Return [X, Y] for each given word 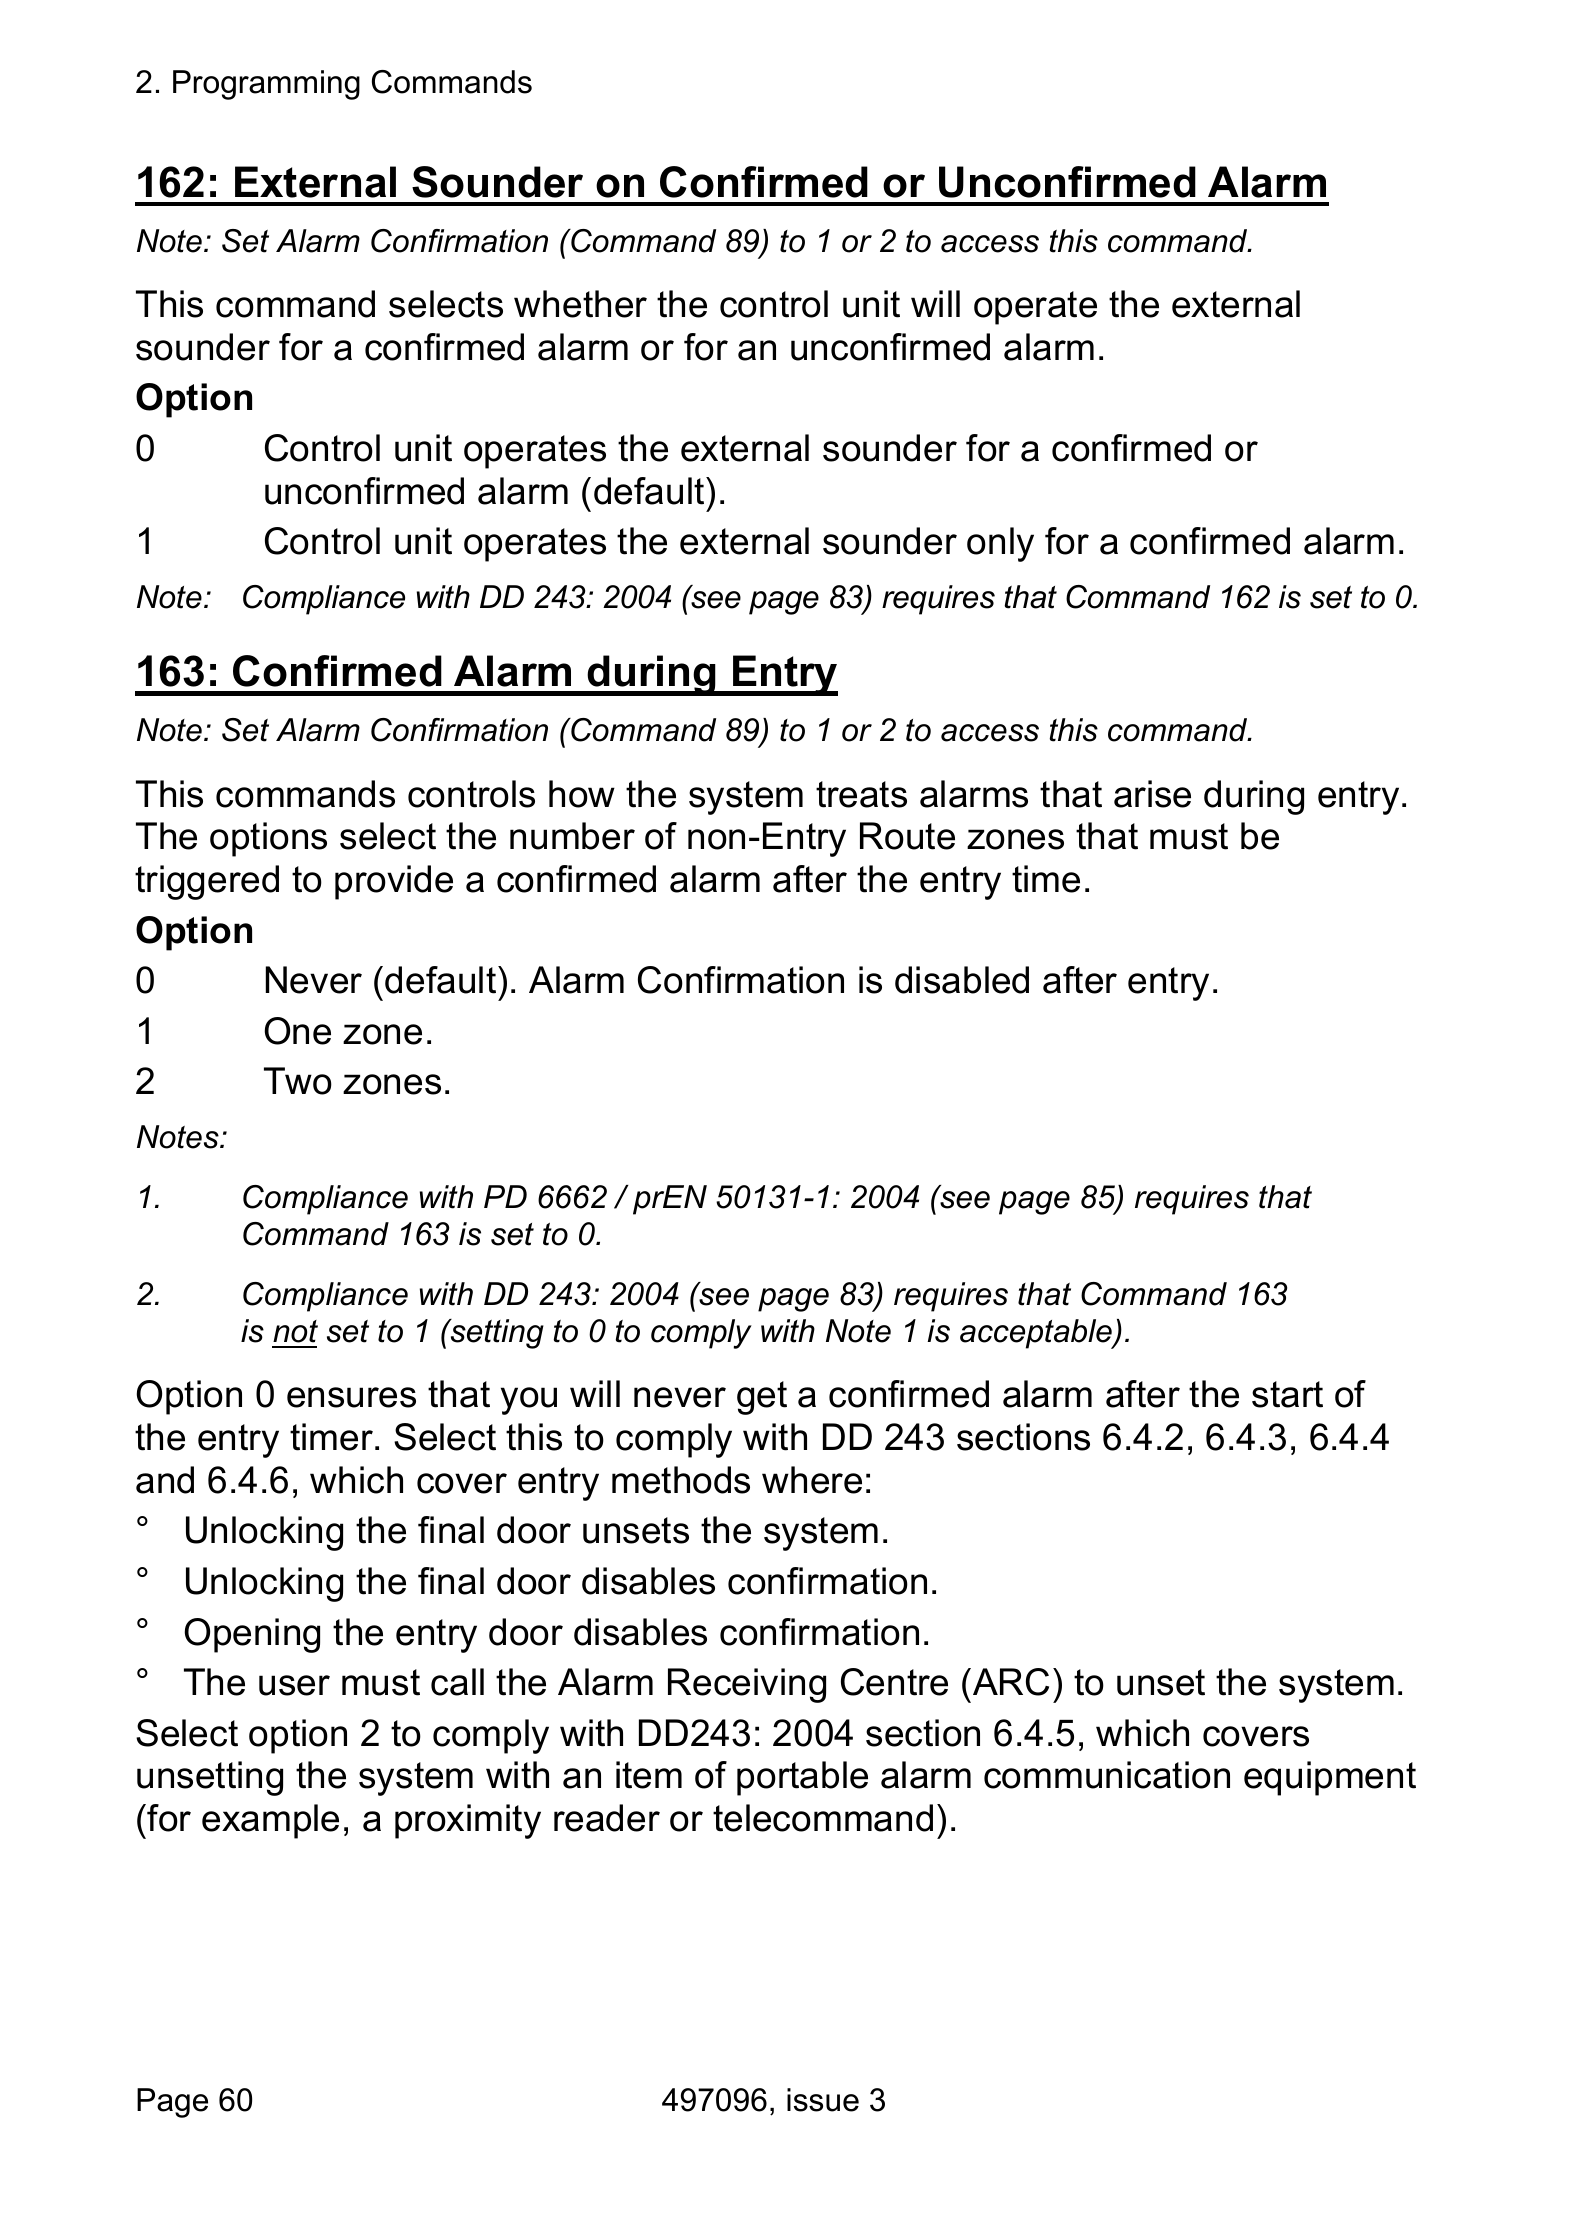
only [1000, 544]
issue [823, 2100]
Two [298, 1081]
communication [1107, 1775]
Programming [266, 85]
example [270, 1821]
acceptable [1037, 1334]
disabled [962, 980]
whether [580, 304]
